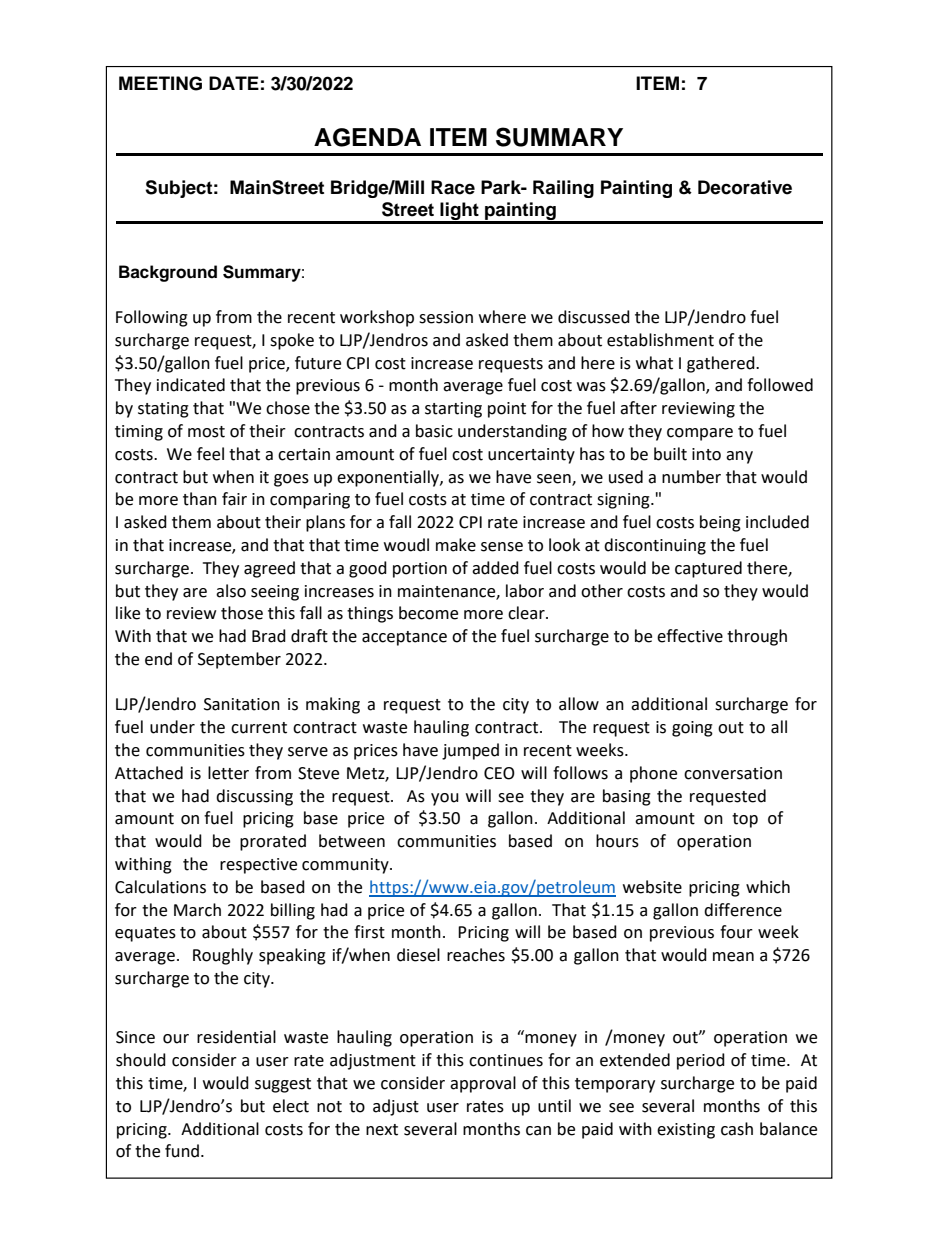 Image resolution: width=952 pixels, height=1233 pixels. Describe the element at coordinates (228, 773) in the document. I see `letter` at that location.
